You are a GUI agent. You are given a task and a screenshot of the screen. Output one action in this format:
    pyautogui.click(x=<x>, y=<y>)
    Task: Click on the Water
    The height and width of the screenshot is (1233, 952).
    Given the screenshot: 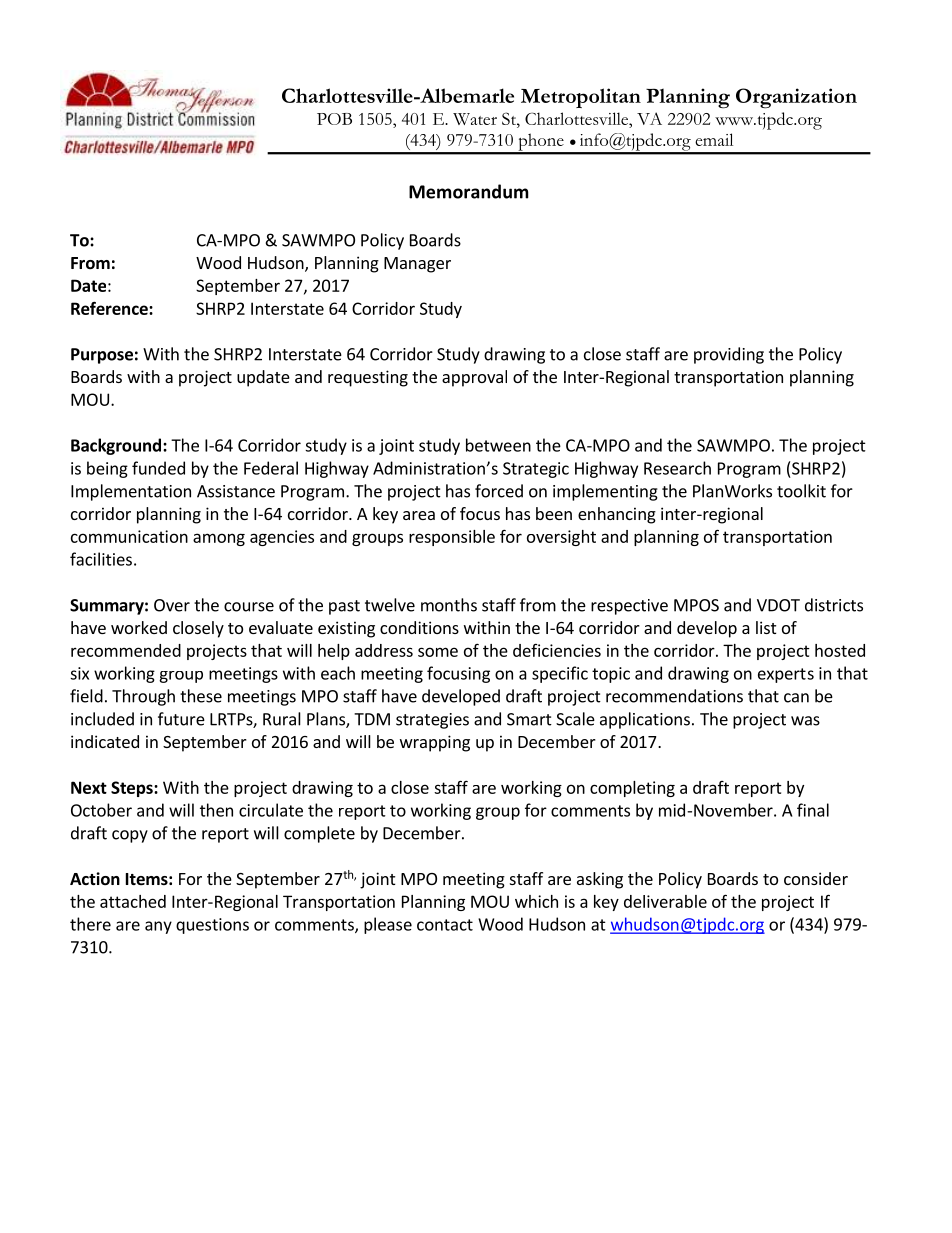 What is the action you would take?
    pyautogui.click(x=475, y=119)
